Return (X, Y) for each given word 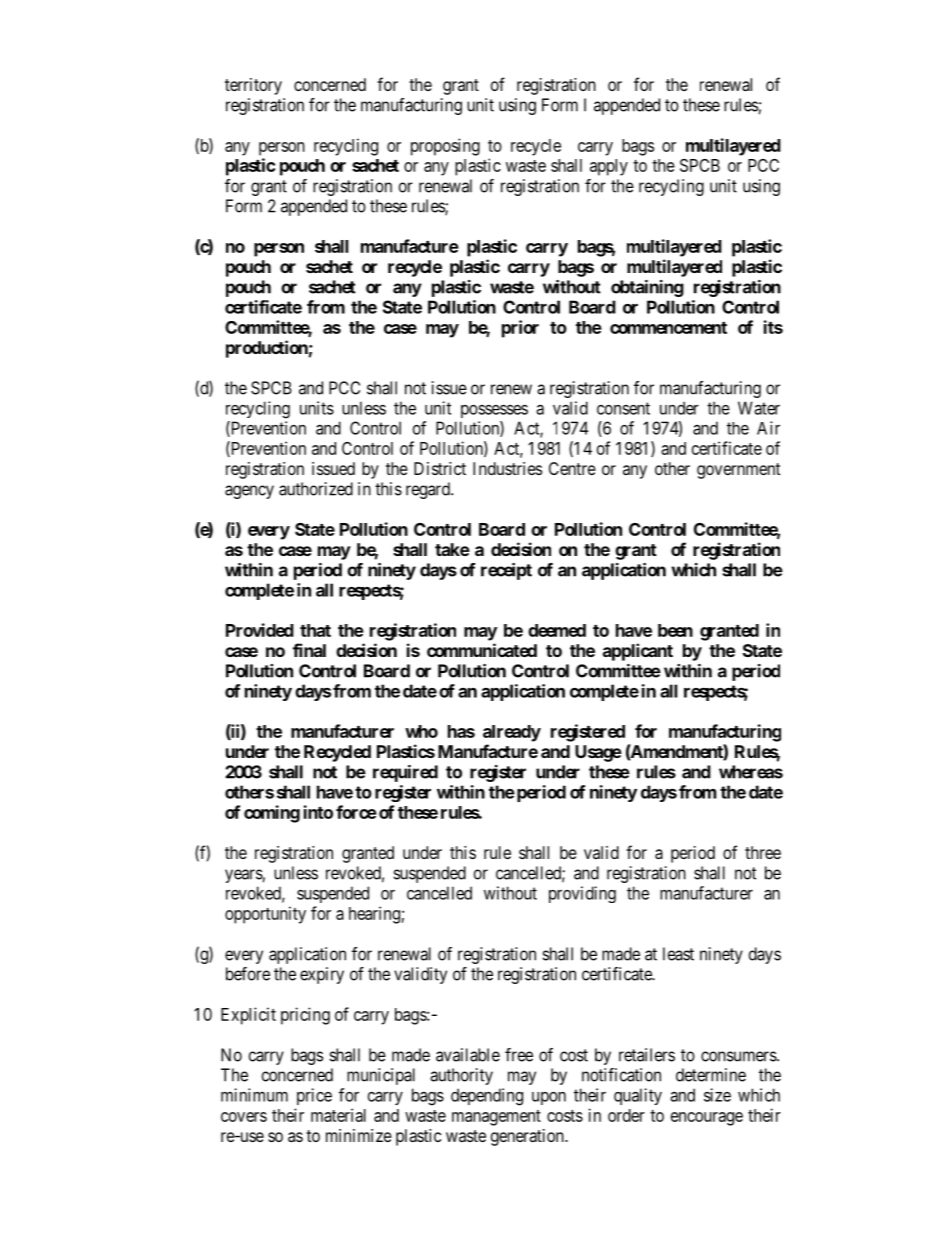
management (496, 1118)
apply (609, 167)
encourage (707, 1119)
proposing (445, 147)
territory (253, 86)
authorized (316, 489)
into (318, 812)
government (738, 471)
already (512, 733)
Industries (507, 468)
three (763, 852)
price (314, 1096)
